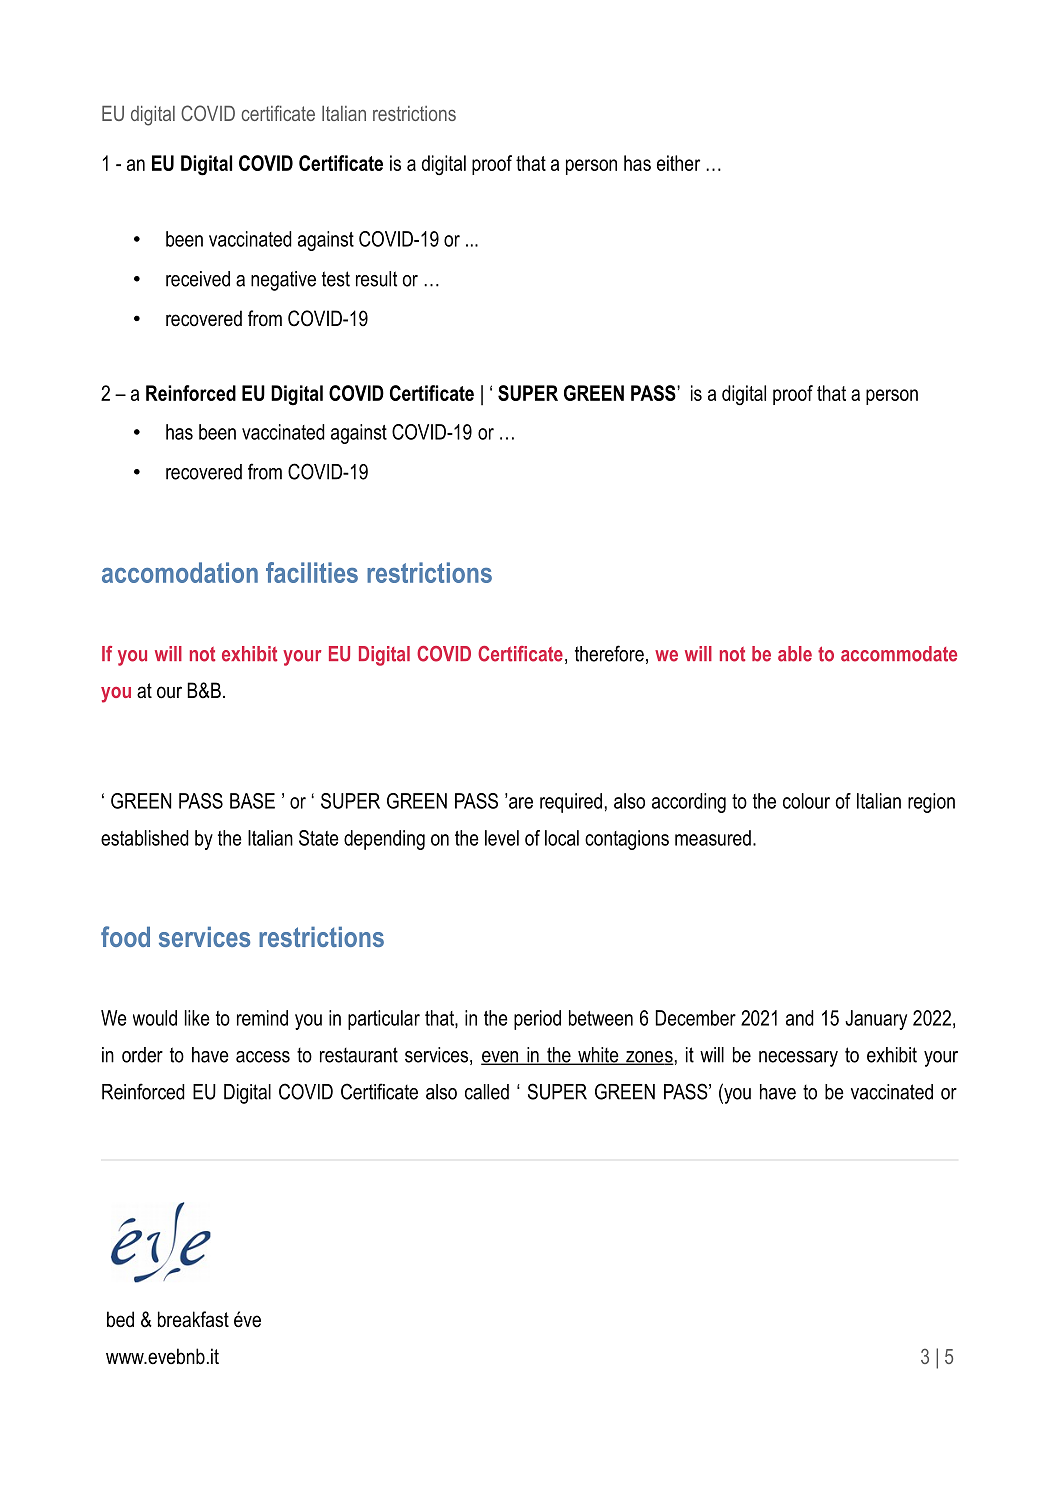 This image has height=1499, width=1059. What do you see at coordinates (198, 279) in the image?
I see `received` at bounding box center [198, 279].
